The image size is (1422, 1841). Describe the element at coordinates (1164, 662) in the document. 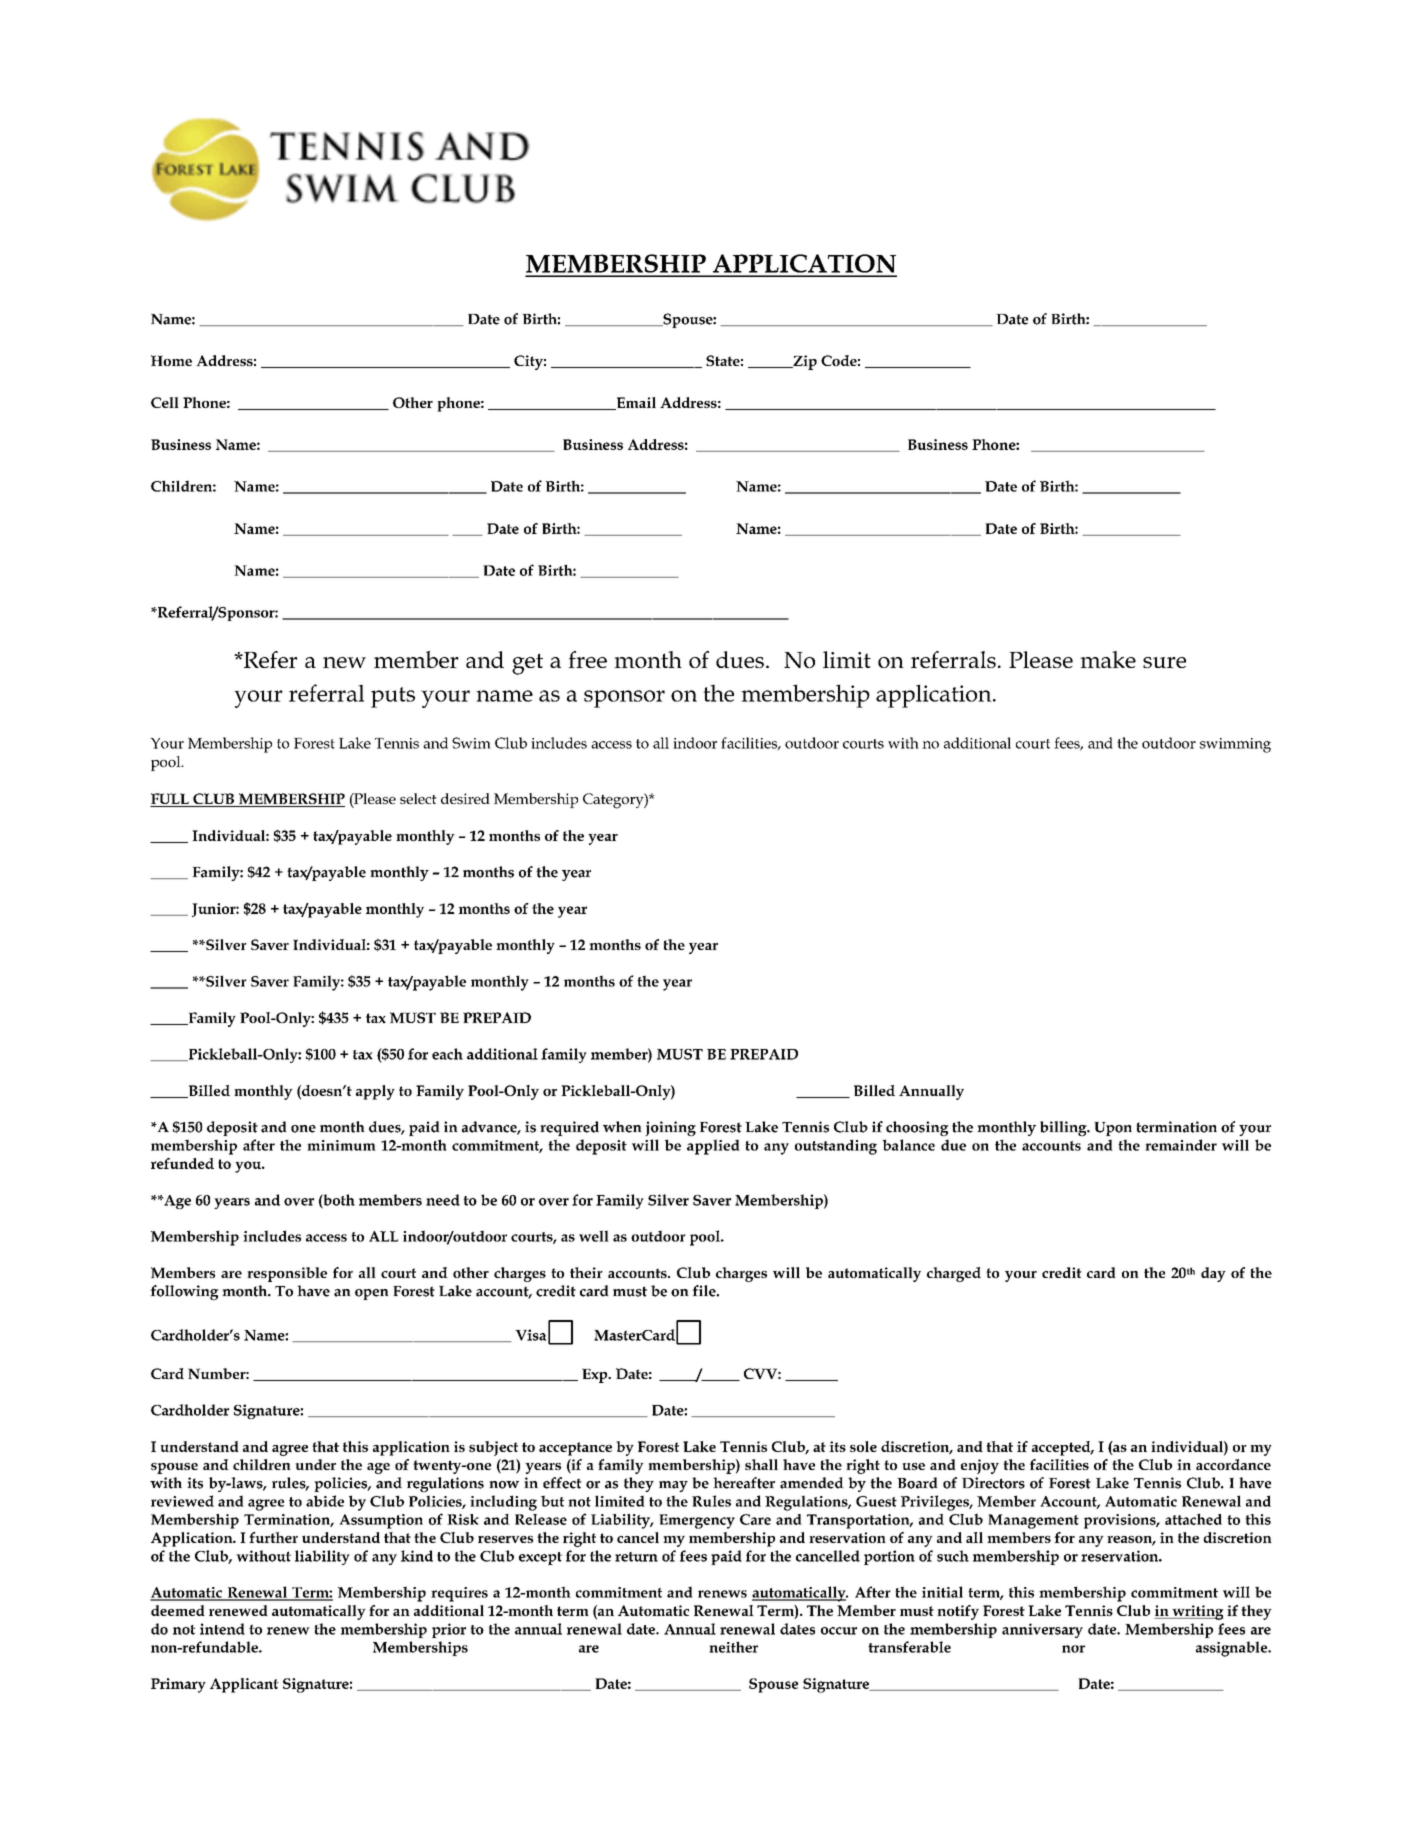

I see `sure` at that location.
